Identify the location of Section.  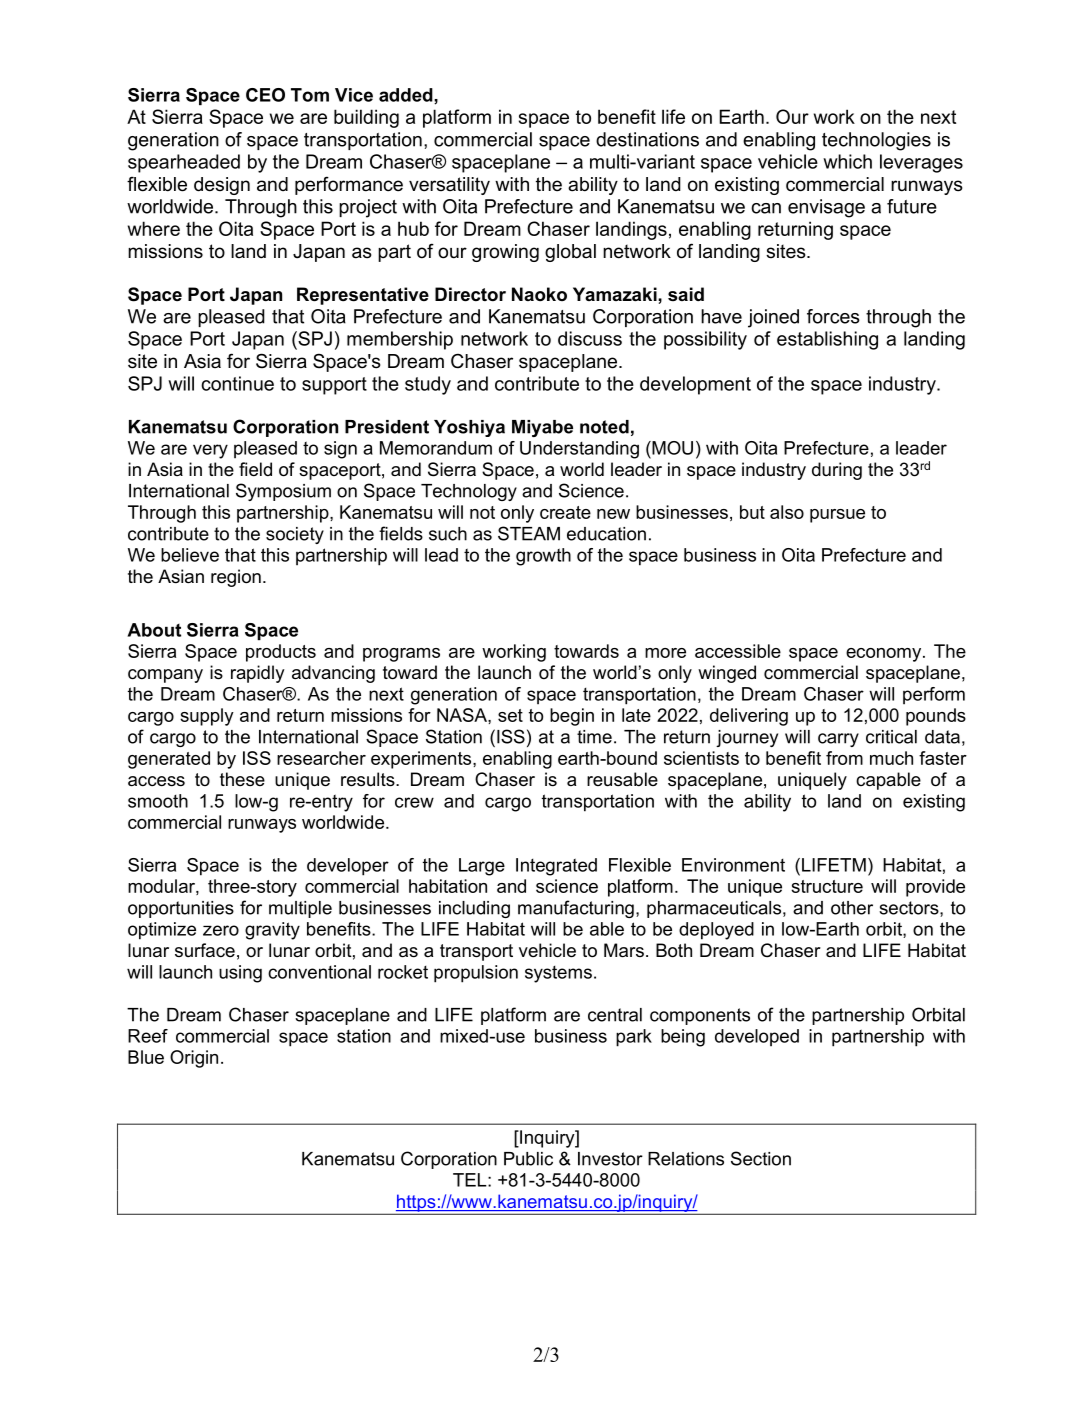
(761, 1158).
